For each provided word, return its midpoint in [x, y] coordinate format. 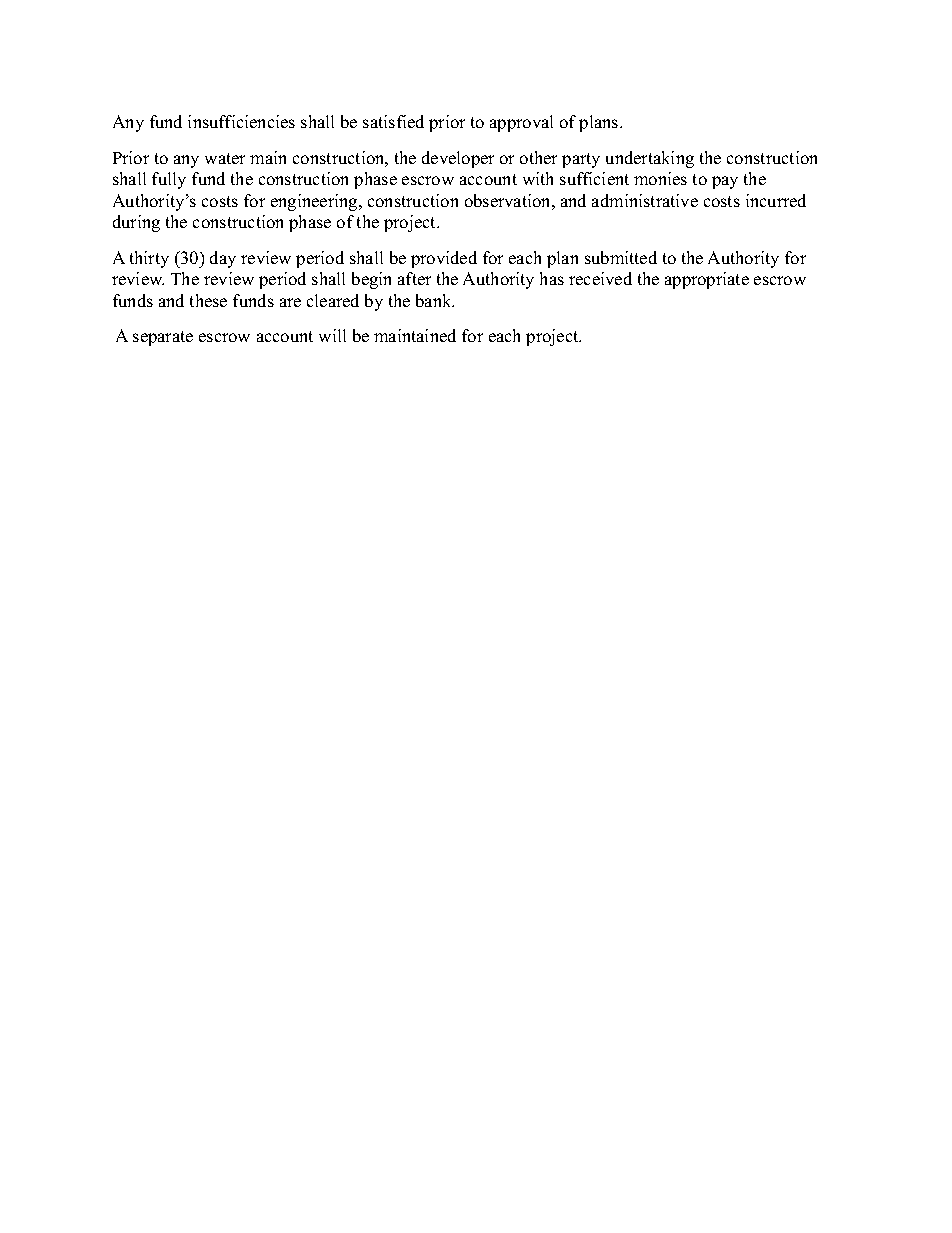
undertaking [650, 159]
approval [521, 123]
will [332, 335]
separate [163, 338]
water [225, 158]
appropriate [707, 280]
